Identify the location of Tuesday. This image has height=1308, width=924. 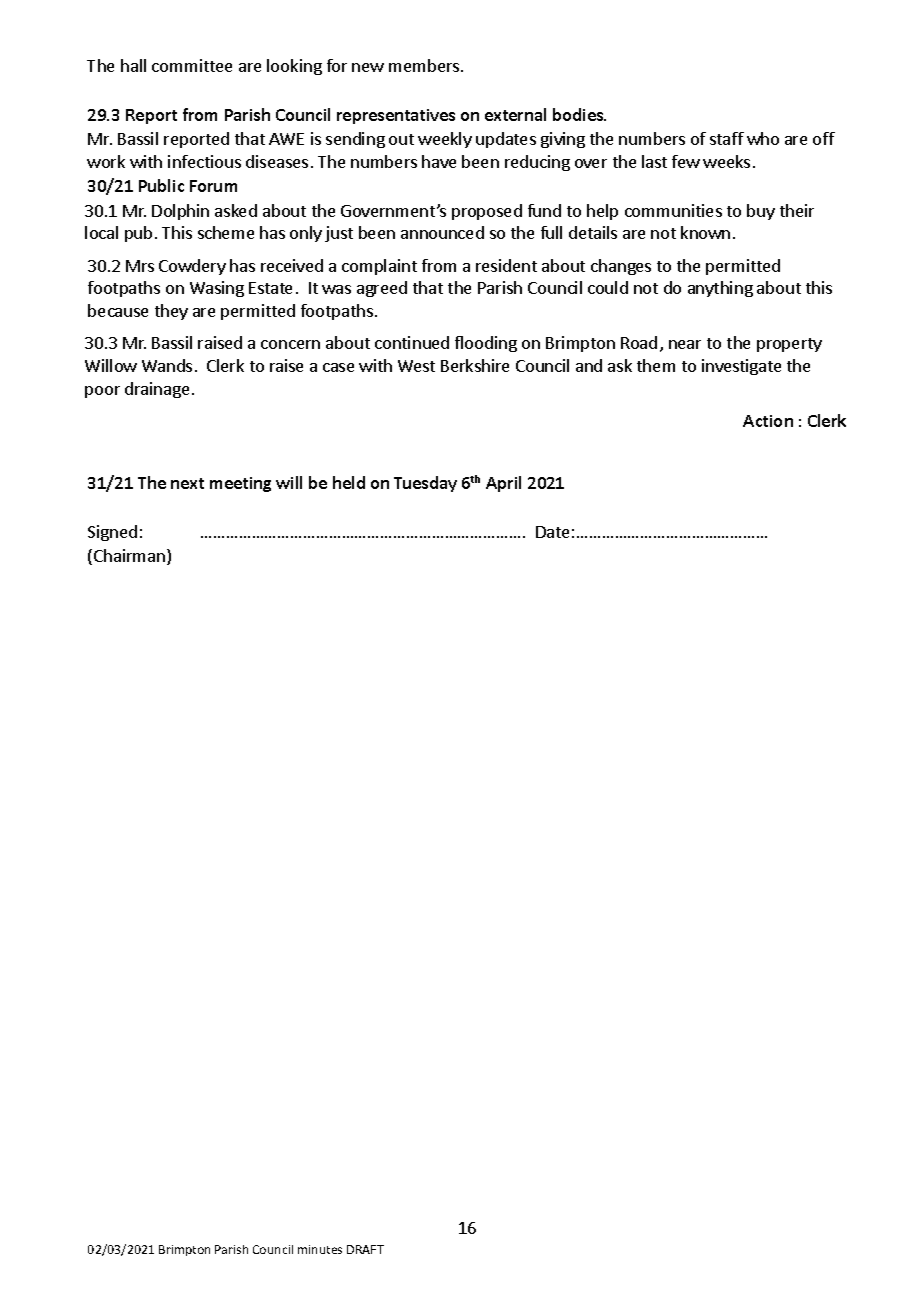
(425, 484).
